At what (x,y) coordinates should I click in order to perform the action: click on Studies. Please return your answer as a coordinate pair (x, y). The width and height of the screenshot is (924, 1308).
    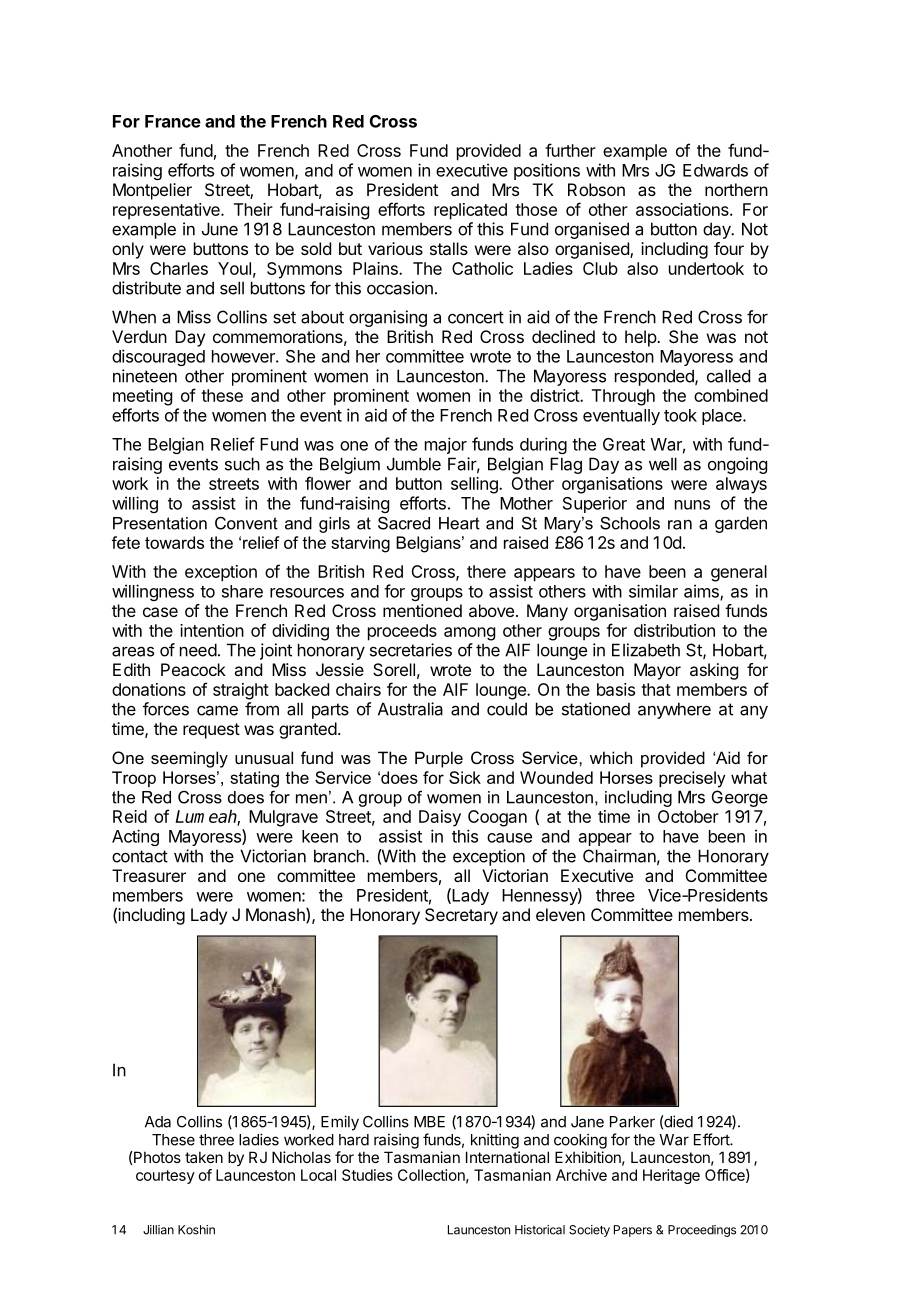
    Looking at the image, I should click on (367, 1175).
